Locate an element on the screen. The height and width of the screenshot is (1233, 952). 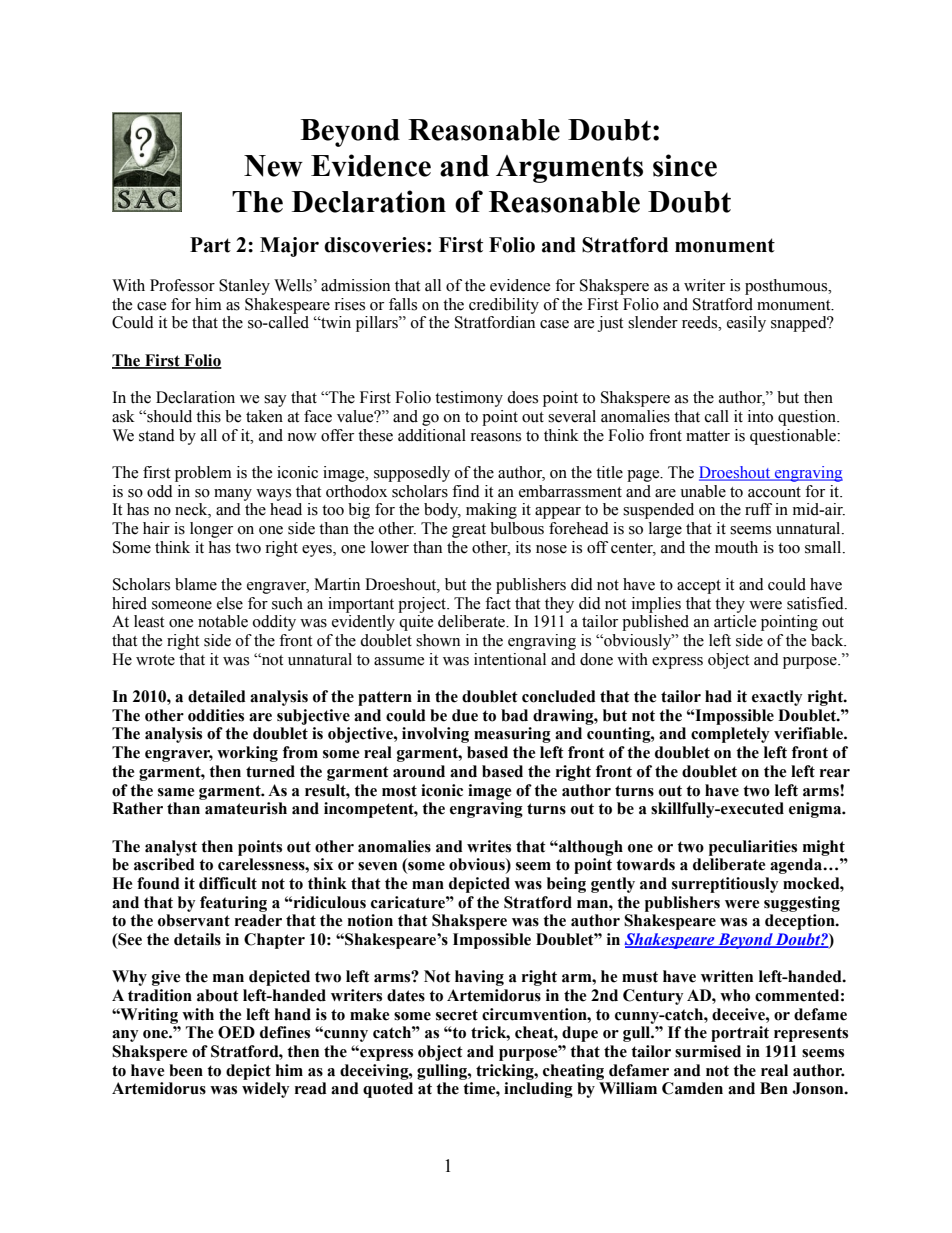
this is located at coordinates (208, 416).
